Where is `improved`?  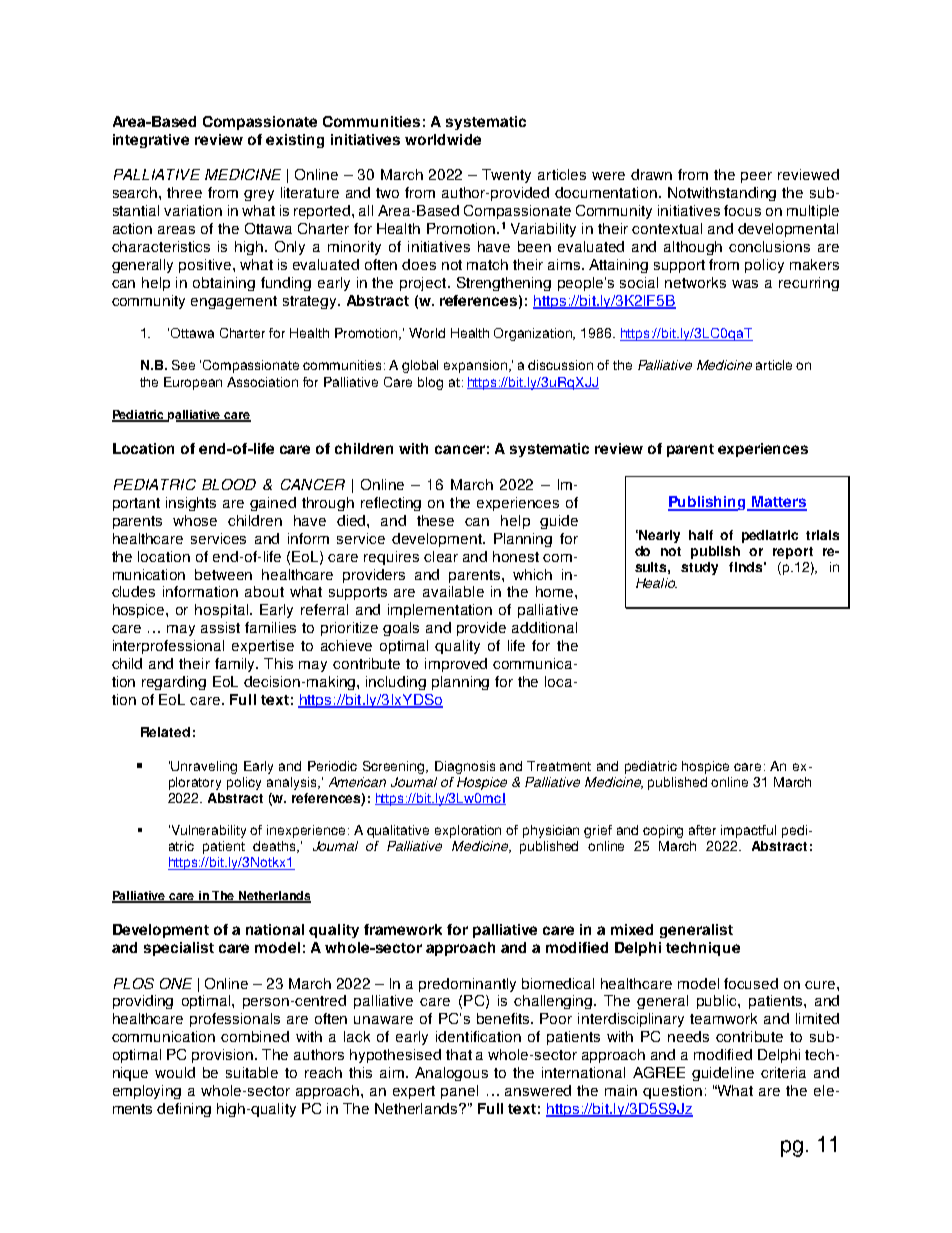 improved is located at coordinates (456, 665).
